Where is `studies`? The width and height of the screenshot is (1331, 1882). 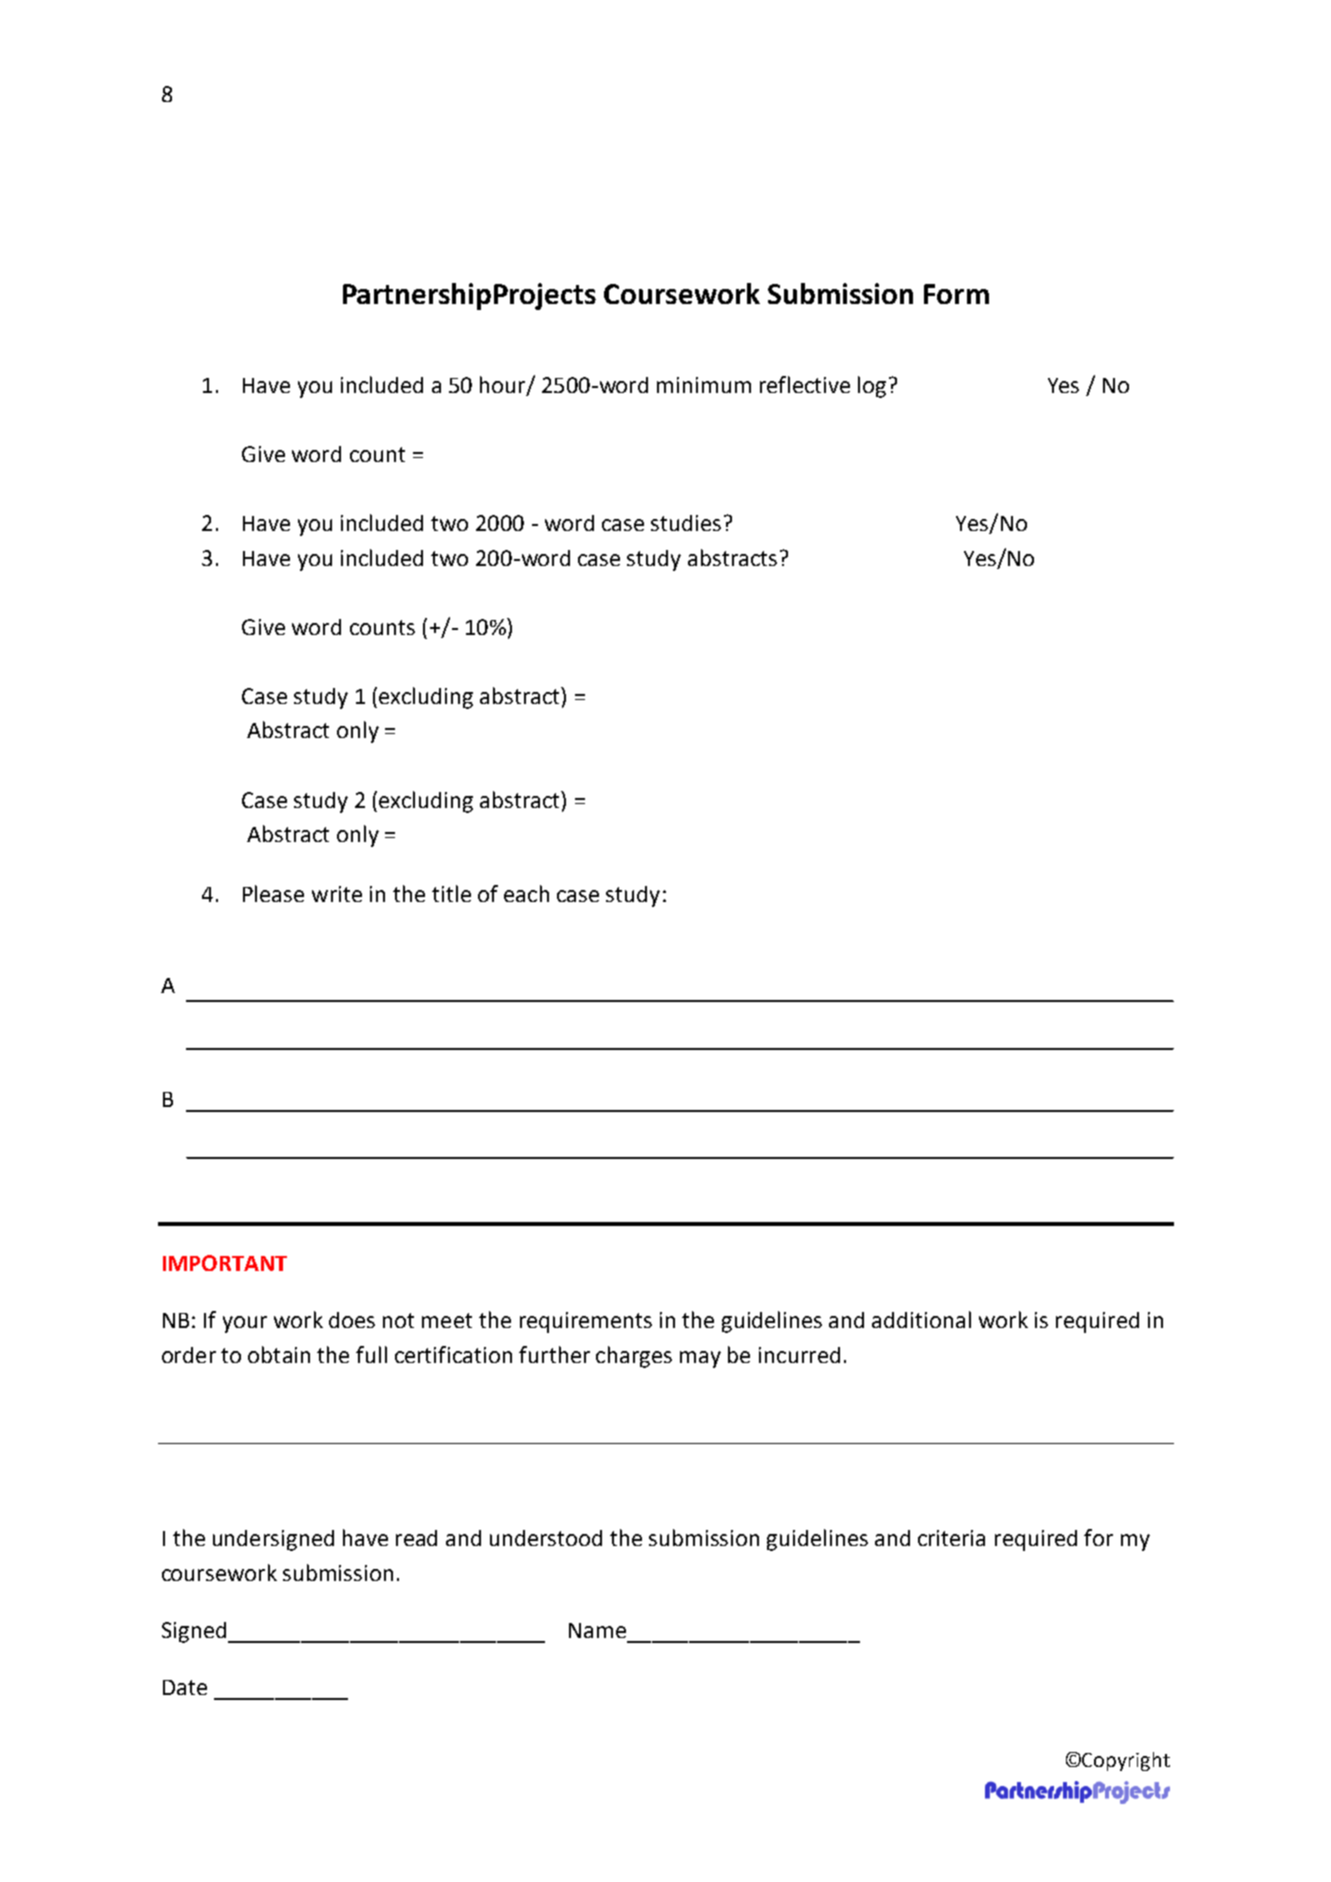 studies is located at coordinates (686, 523).
